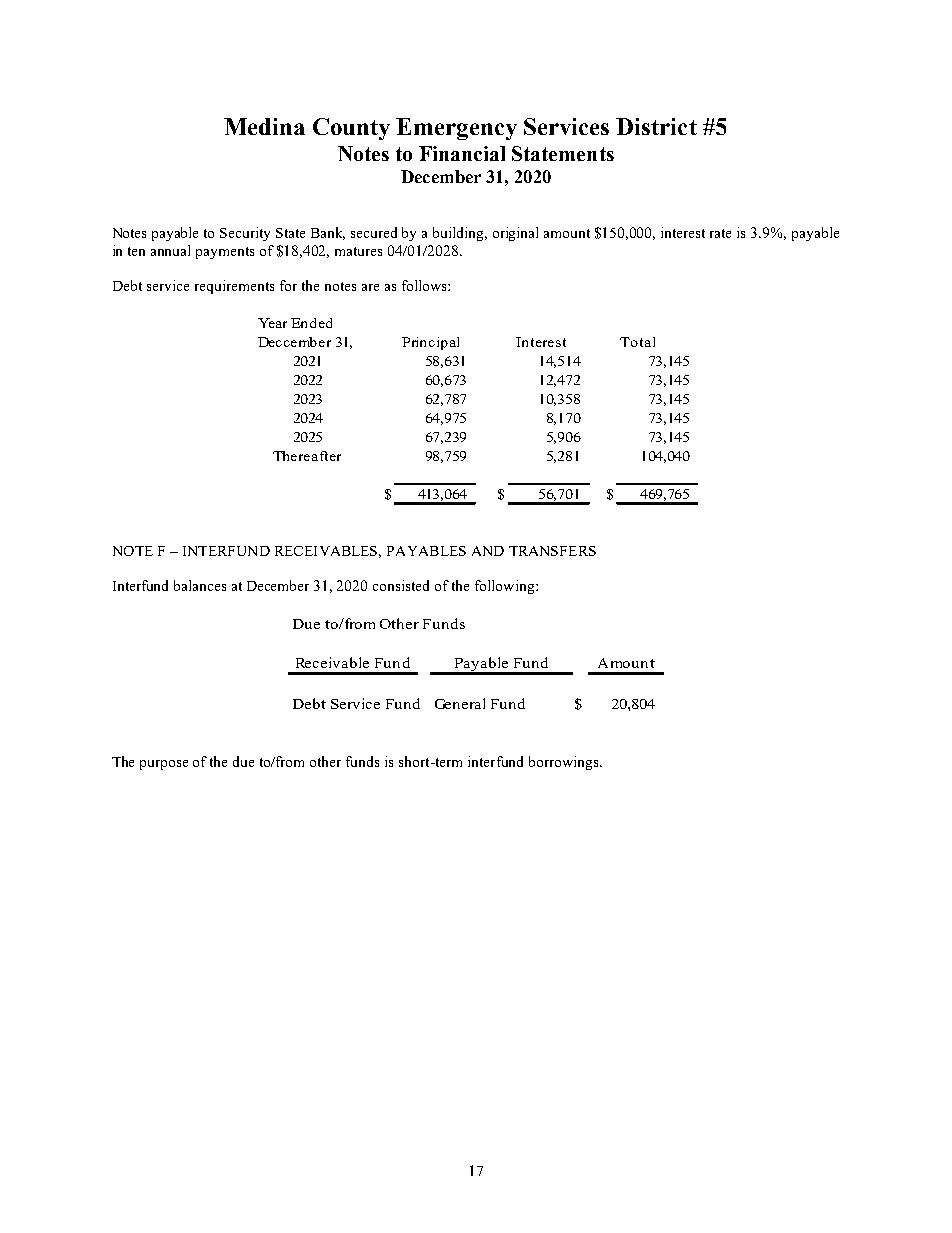 Image resolution: width=952 pixels, height=1233 pixels. What do you see at coordinates (462, 153) in the screenshot?
I see `Financial` at bounding box center [462, 153].
